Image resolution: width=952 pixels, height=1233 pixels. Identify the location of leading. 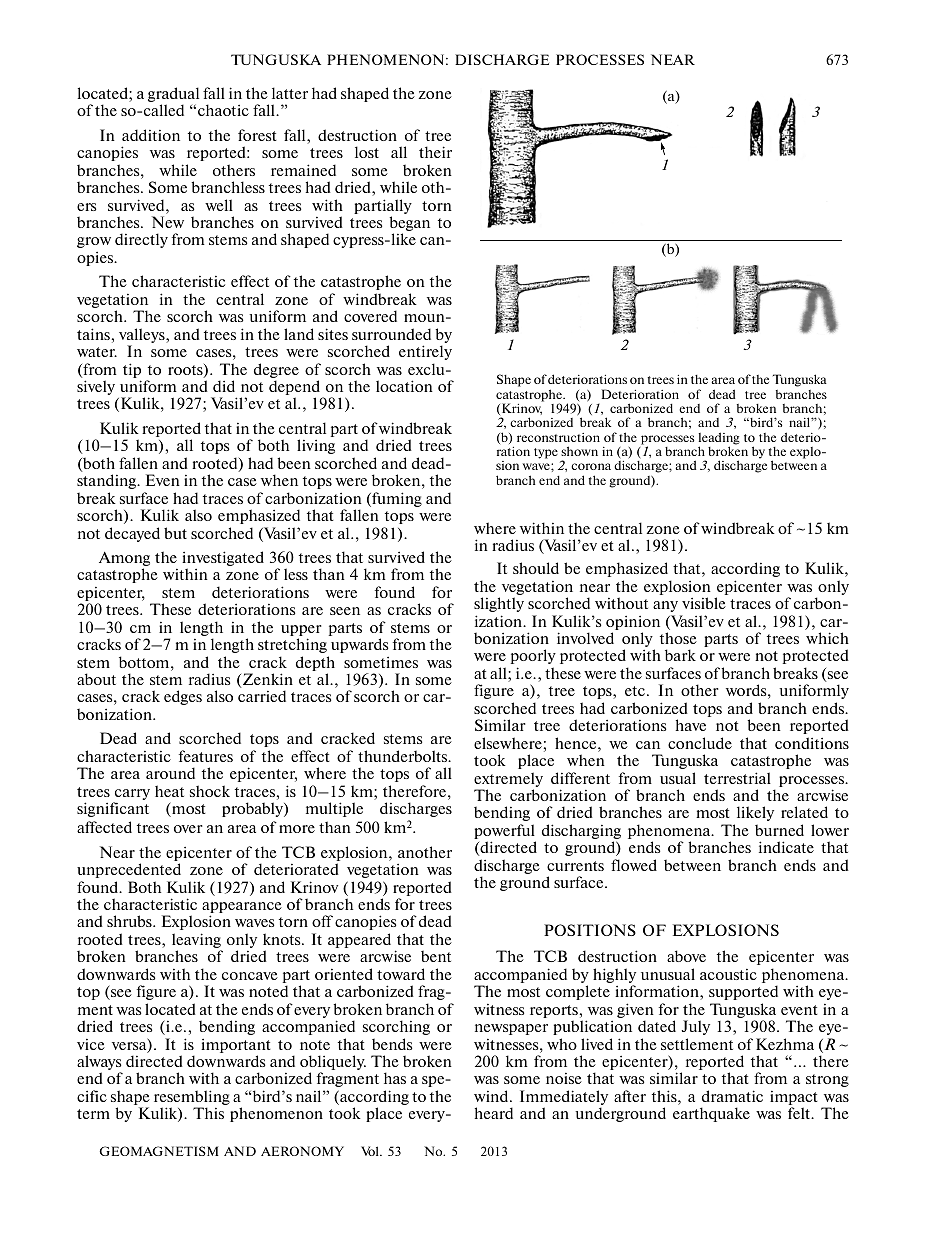
(719, 439).
